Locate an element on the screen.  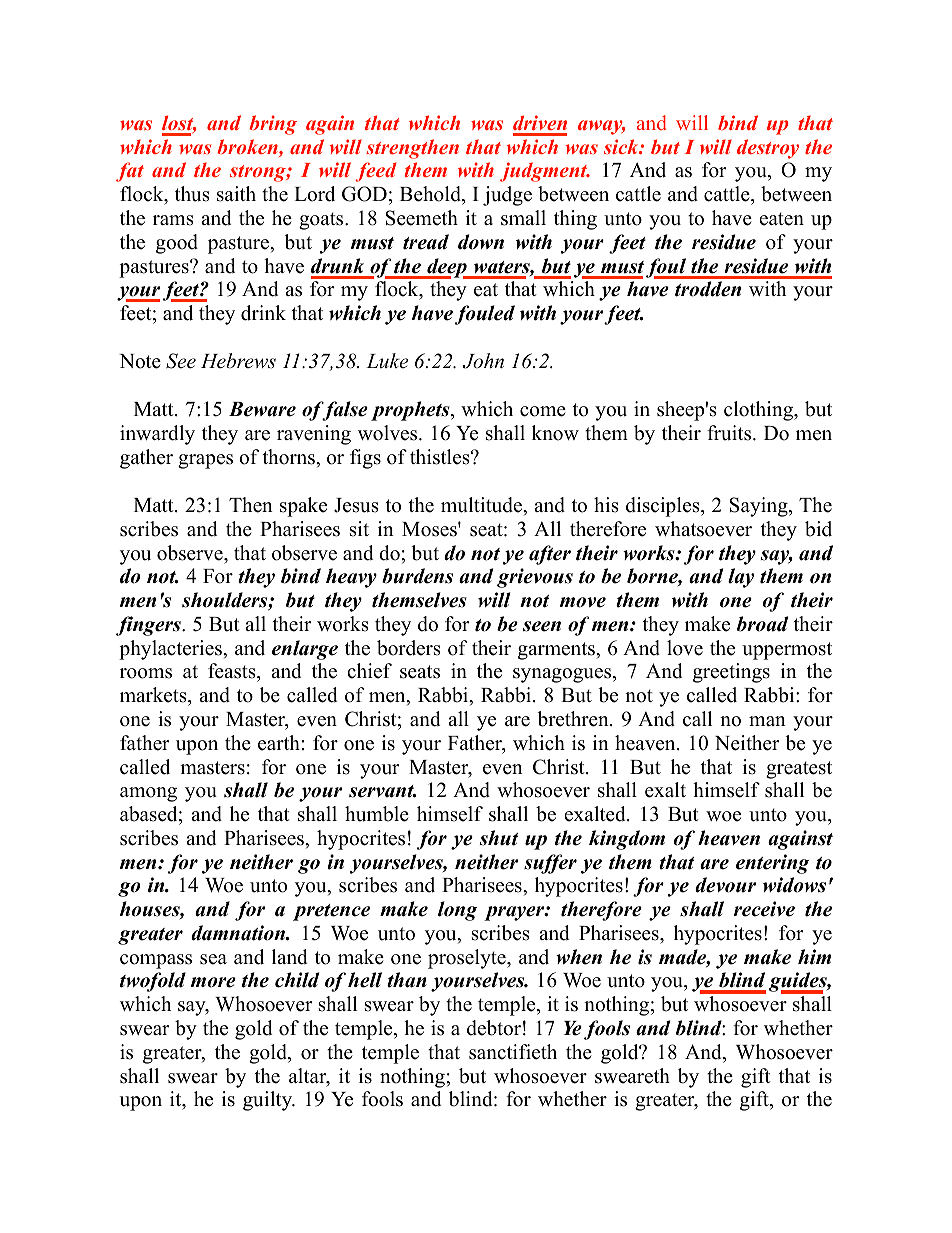
broken is located at coordinates (248, 148).
